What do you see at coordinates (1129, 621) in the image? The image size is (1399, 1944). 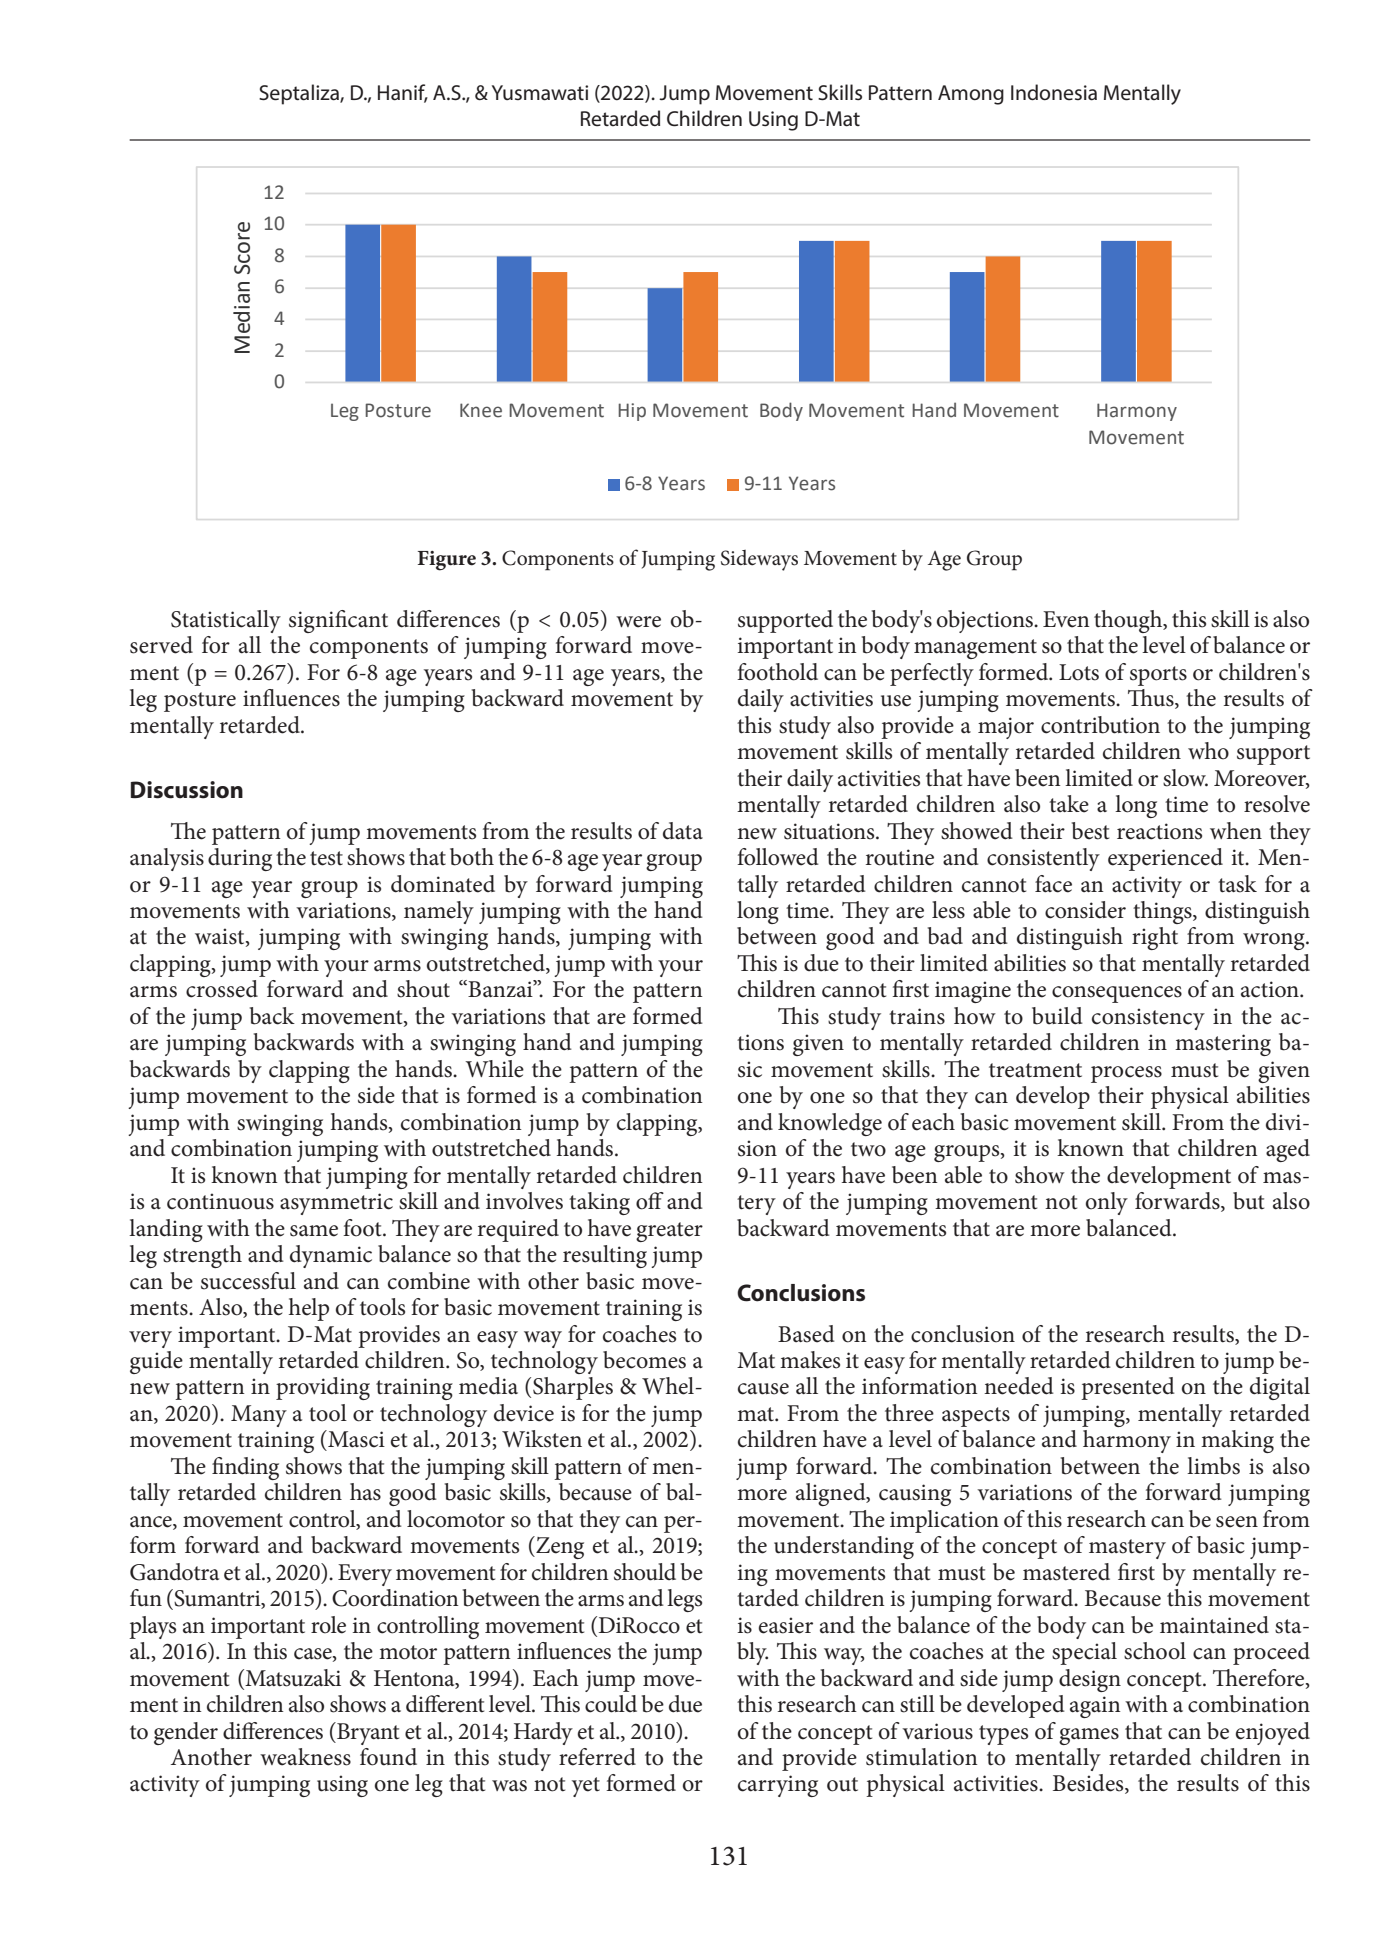 I see `though` at bounding box center [1129, 621].
